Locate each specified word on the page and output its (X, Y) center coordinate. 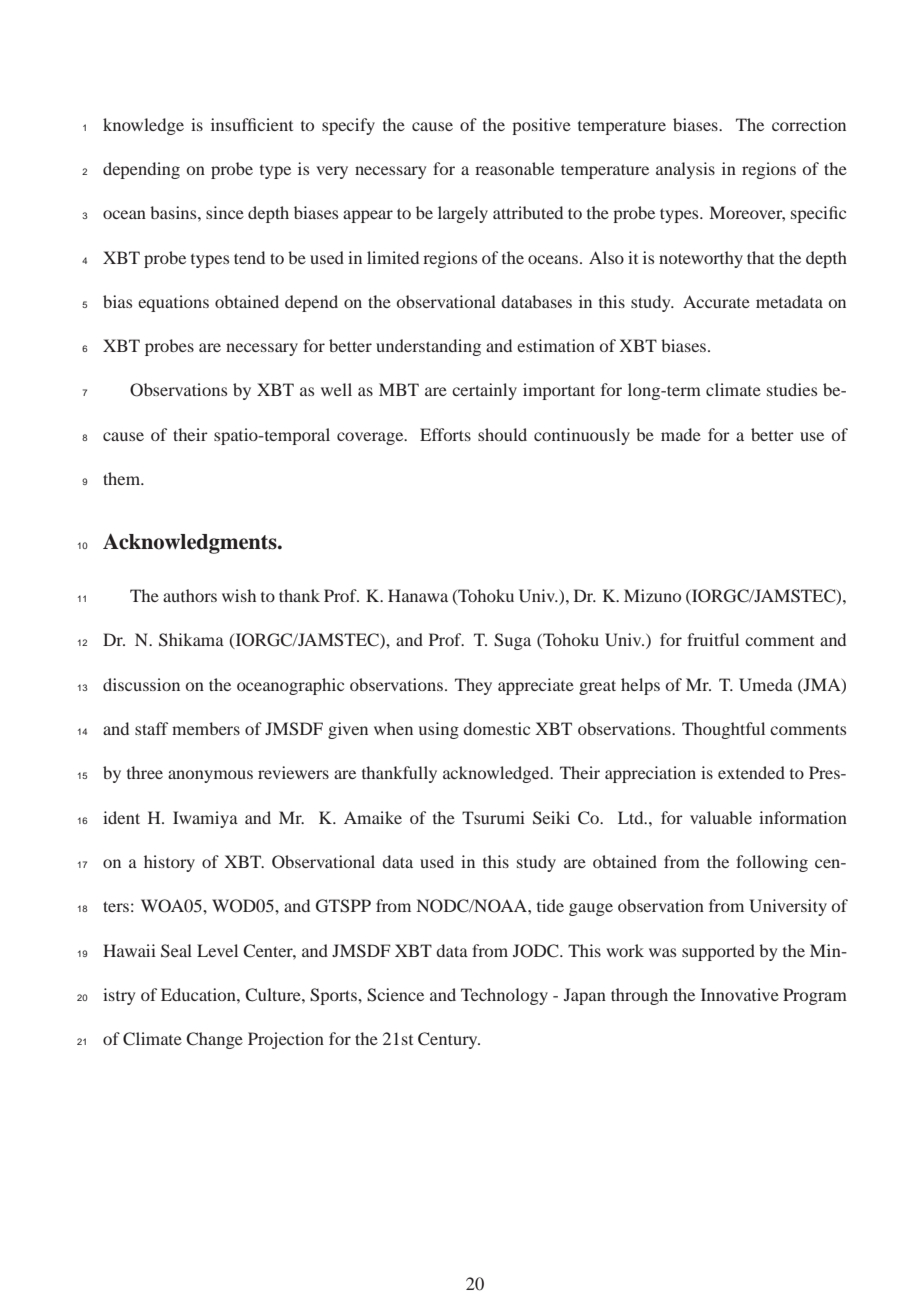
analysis (685, 170)
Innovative (740, 994)
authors (190, 595)
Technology (504, 996)
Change (214, 1040)
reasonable (514, 168)
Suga (512, 641)
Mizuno (652, 595)
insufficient (252, 124)
